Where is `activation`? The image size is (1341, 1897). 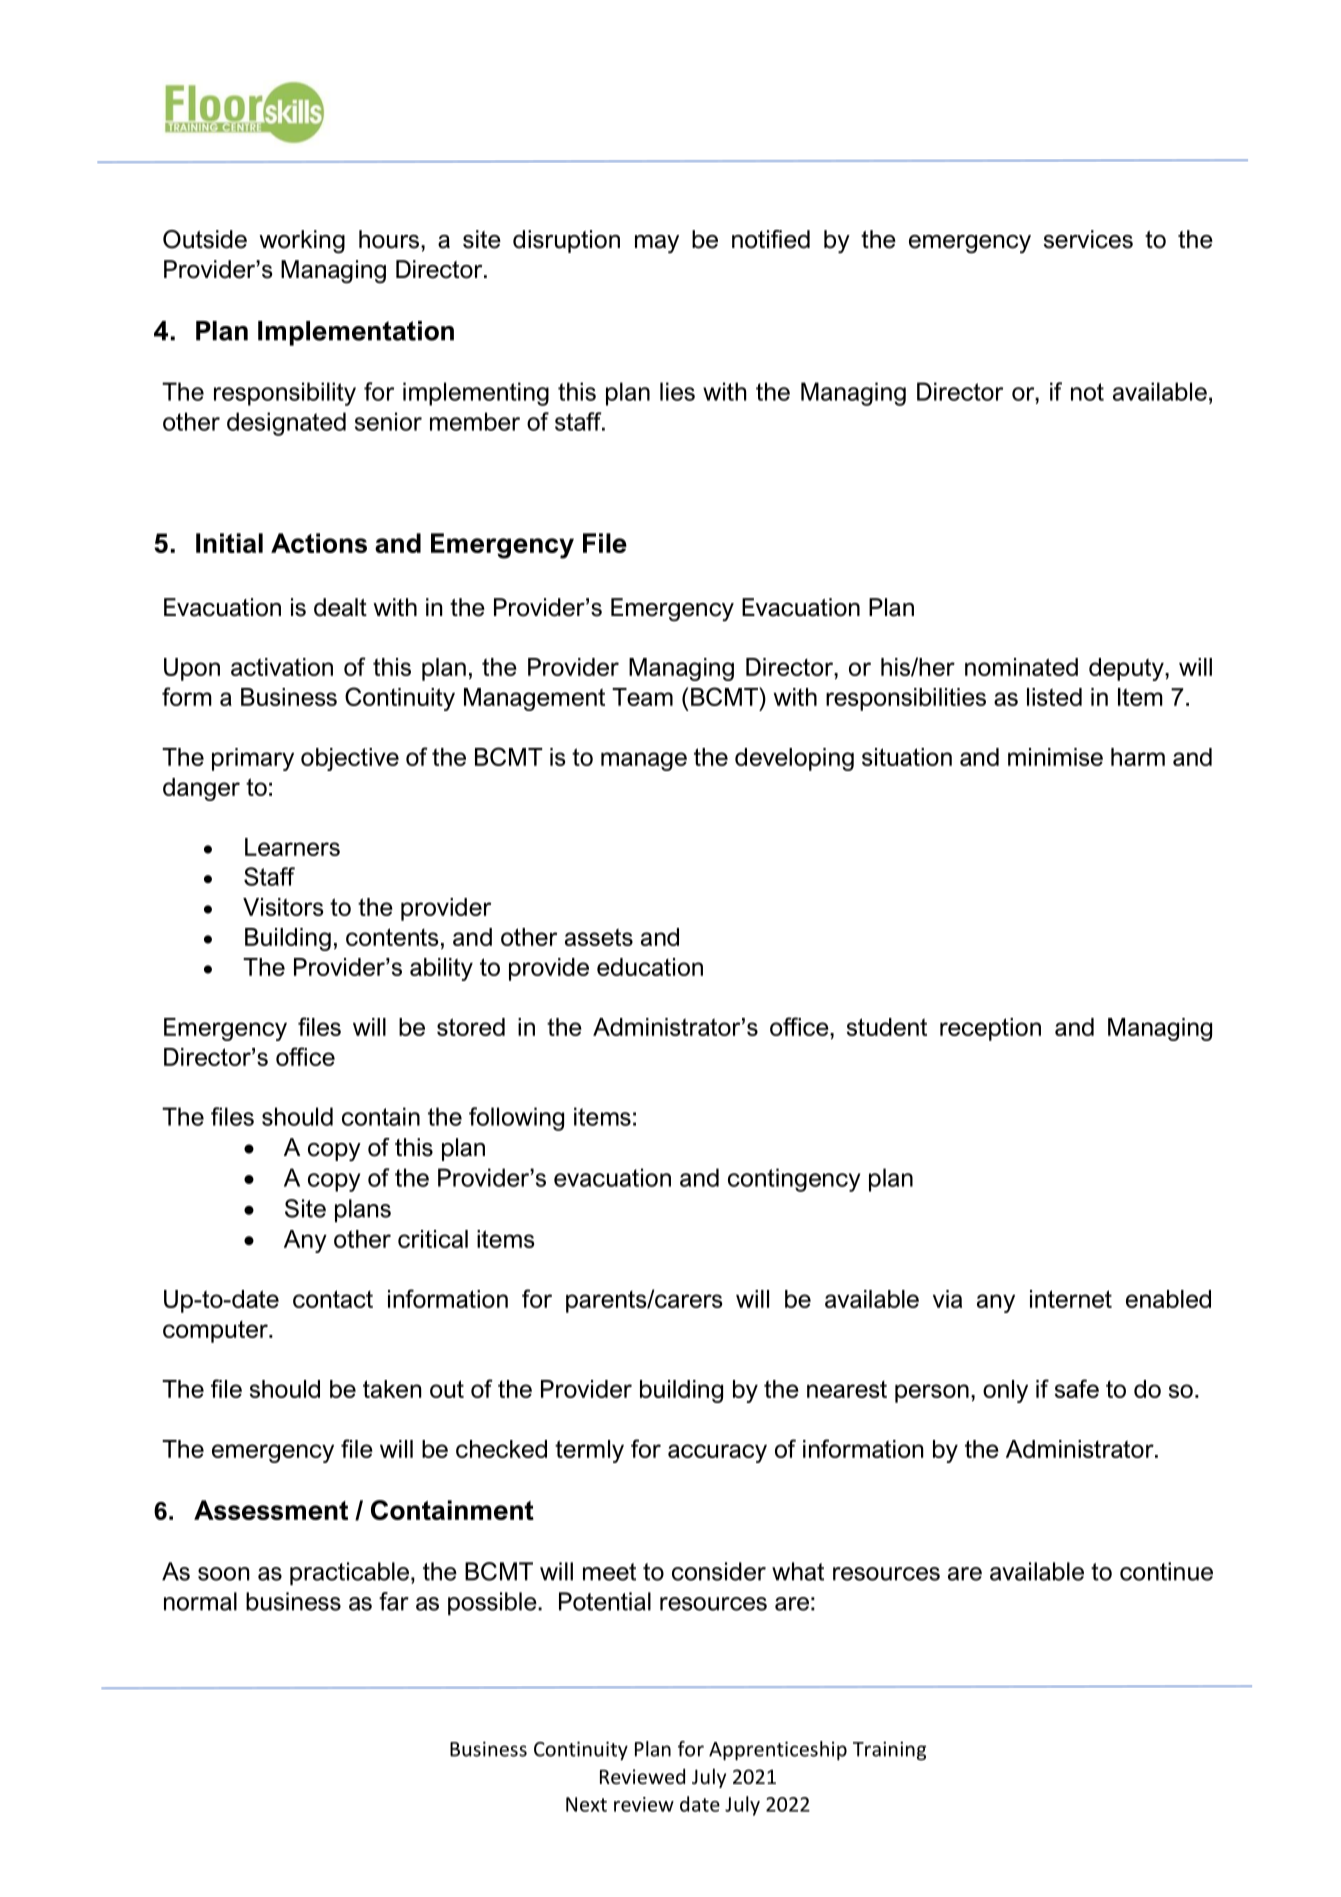
activation is located at coordinates (282, 667).
